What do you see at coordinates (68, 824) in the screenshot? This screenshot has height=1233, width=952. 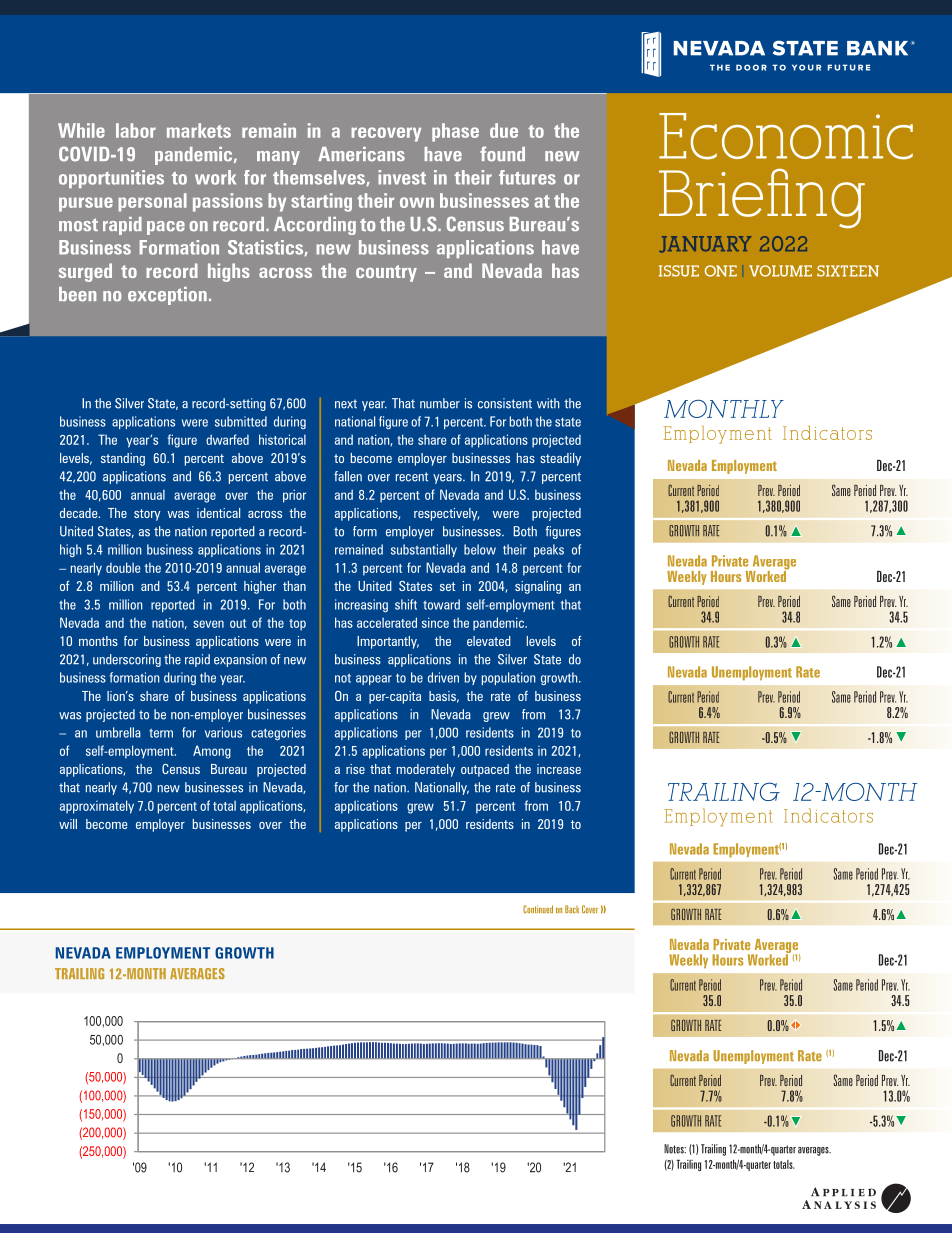 I see `will` at bounding box center [68, 824].
